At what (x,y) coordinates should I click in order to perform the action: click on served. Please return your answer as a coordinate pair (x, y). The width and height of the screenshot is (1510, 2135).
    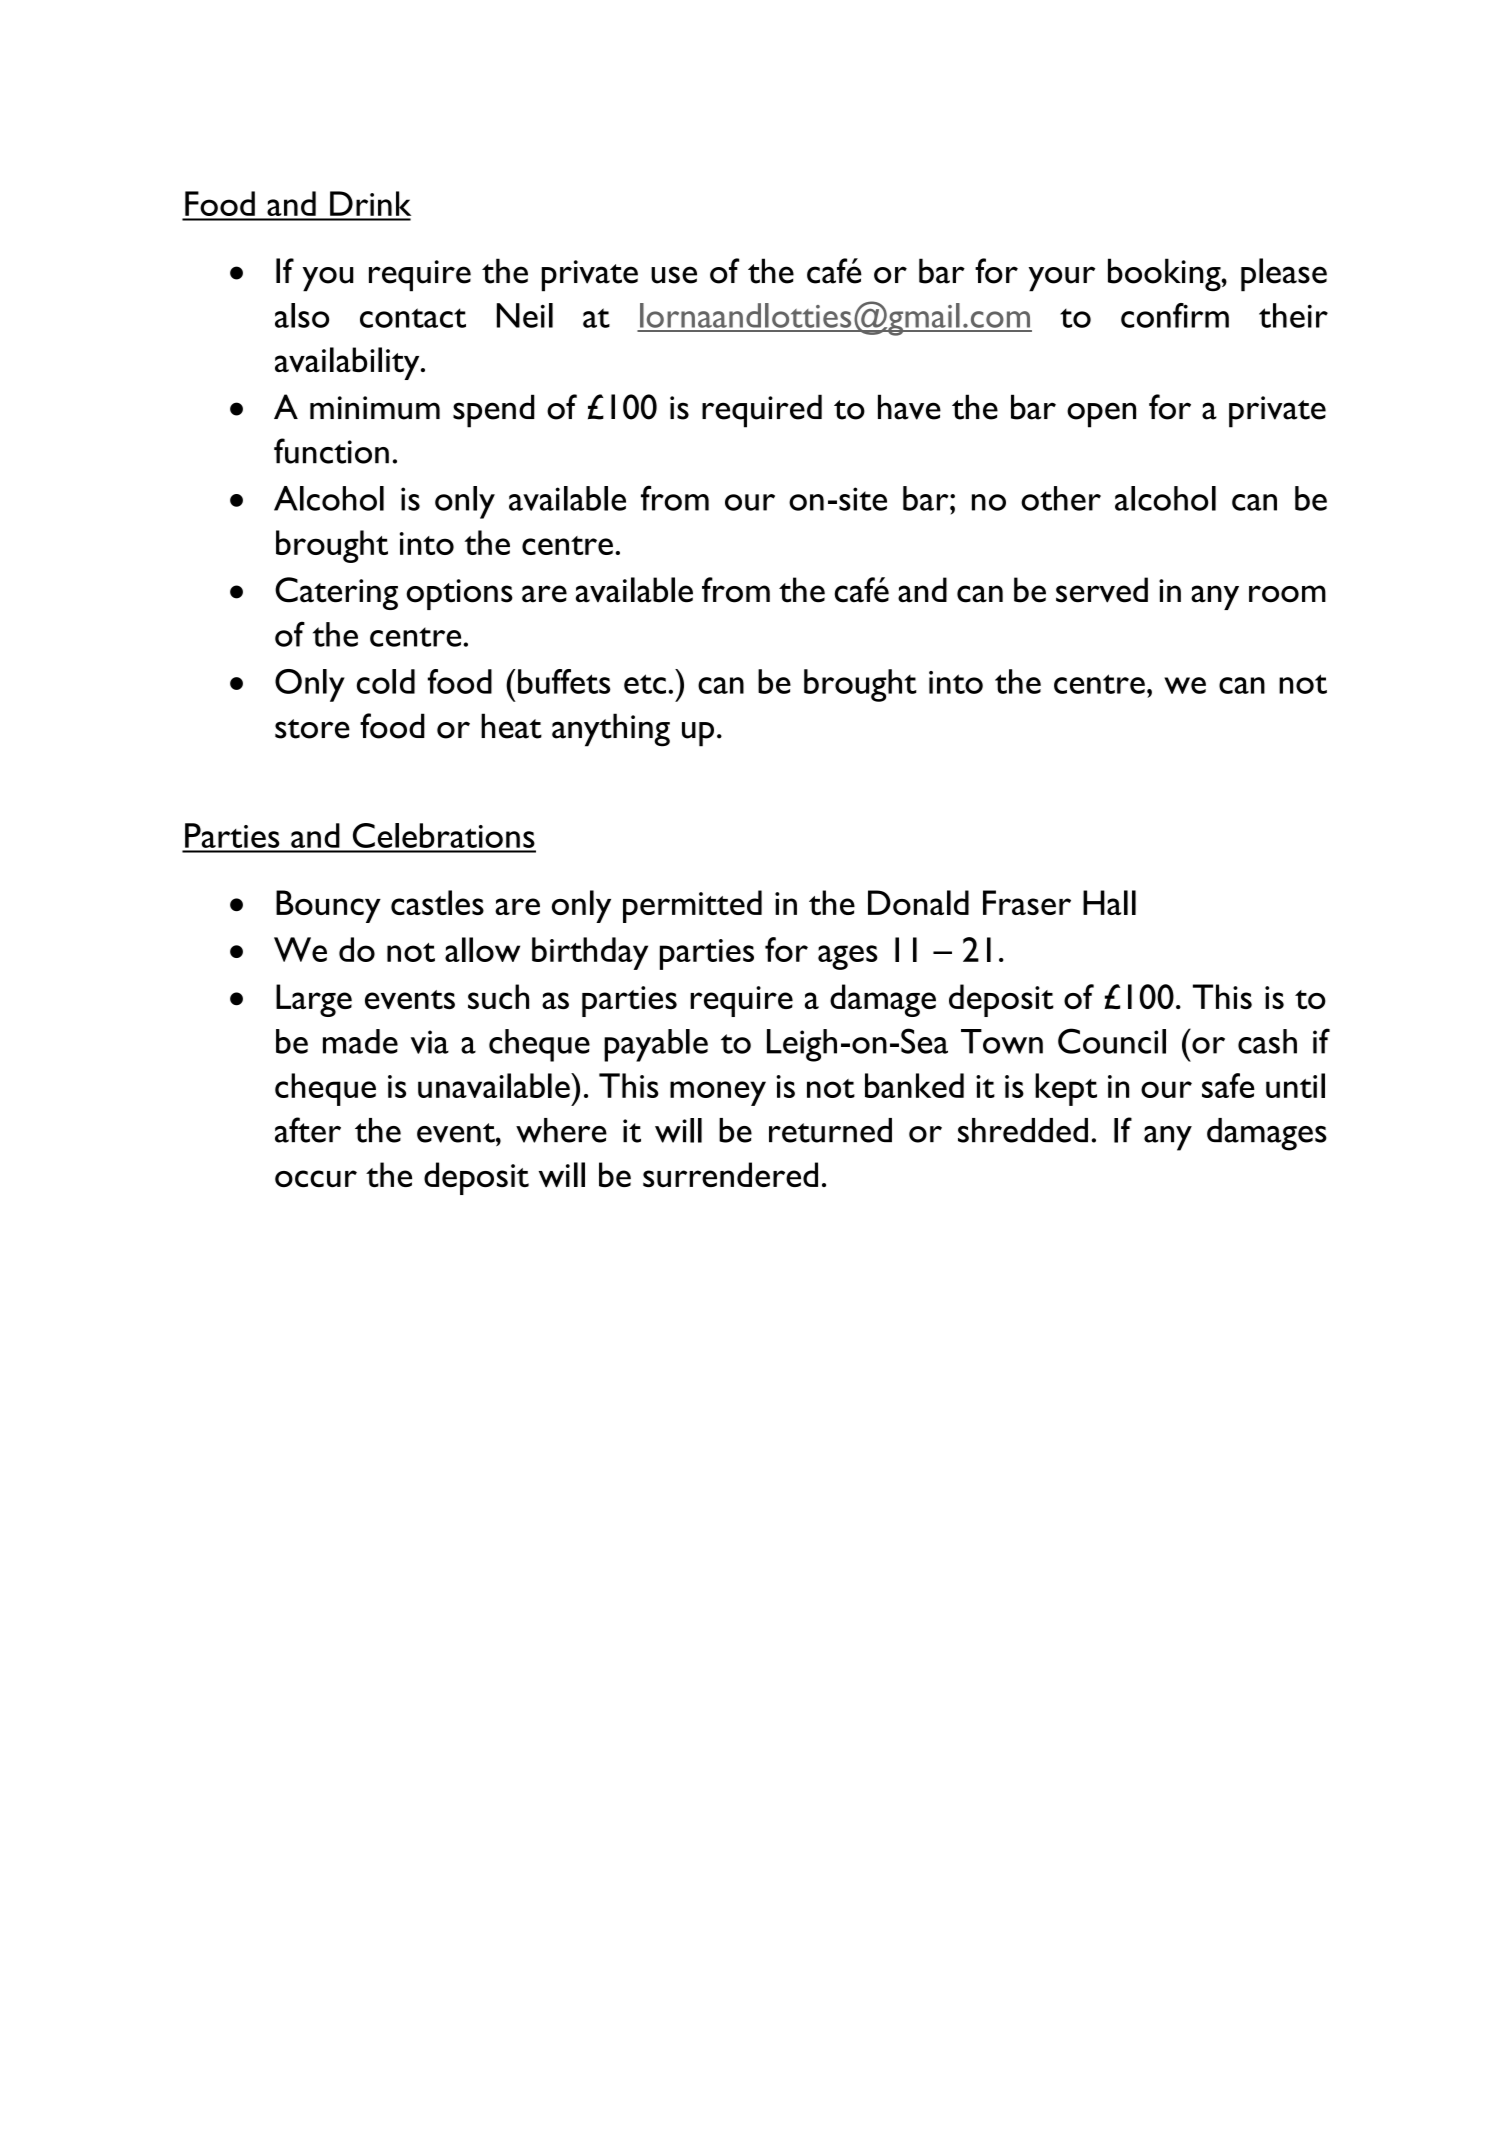
    Looking at the image, I should click on (1102, 590).
